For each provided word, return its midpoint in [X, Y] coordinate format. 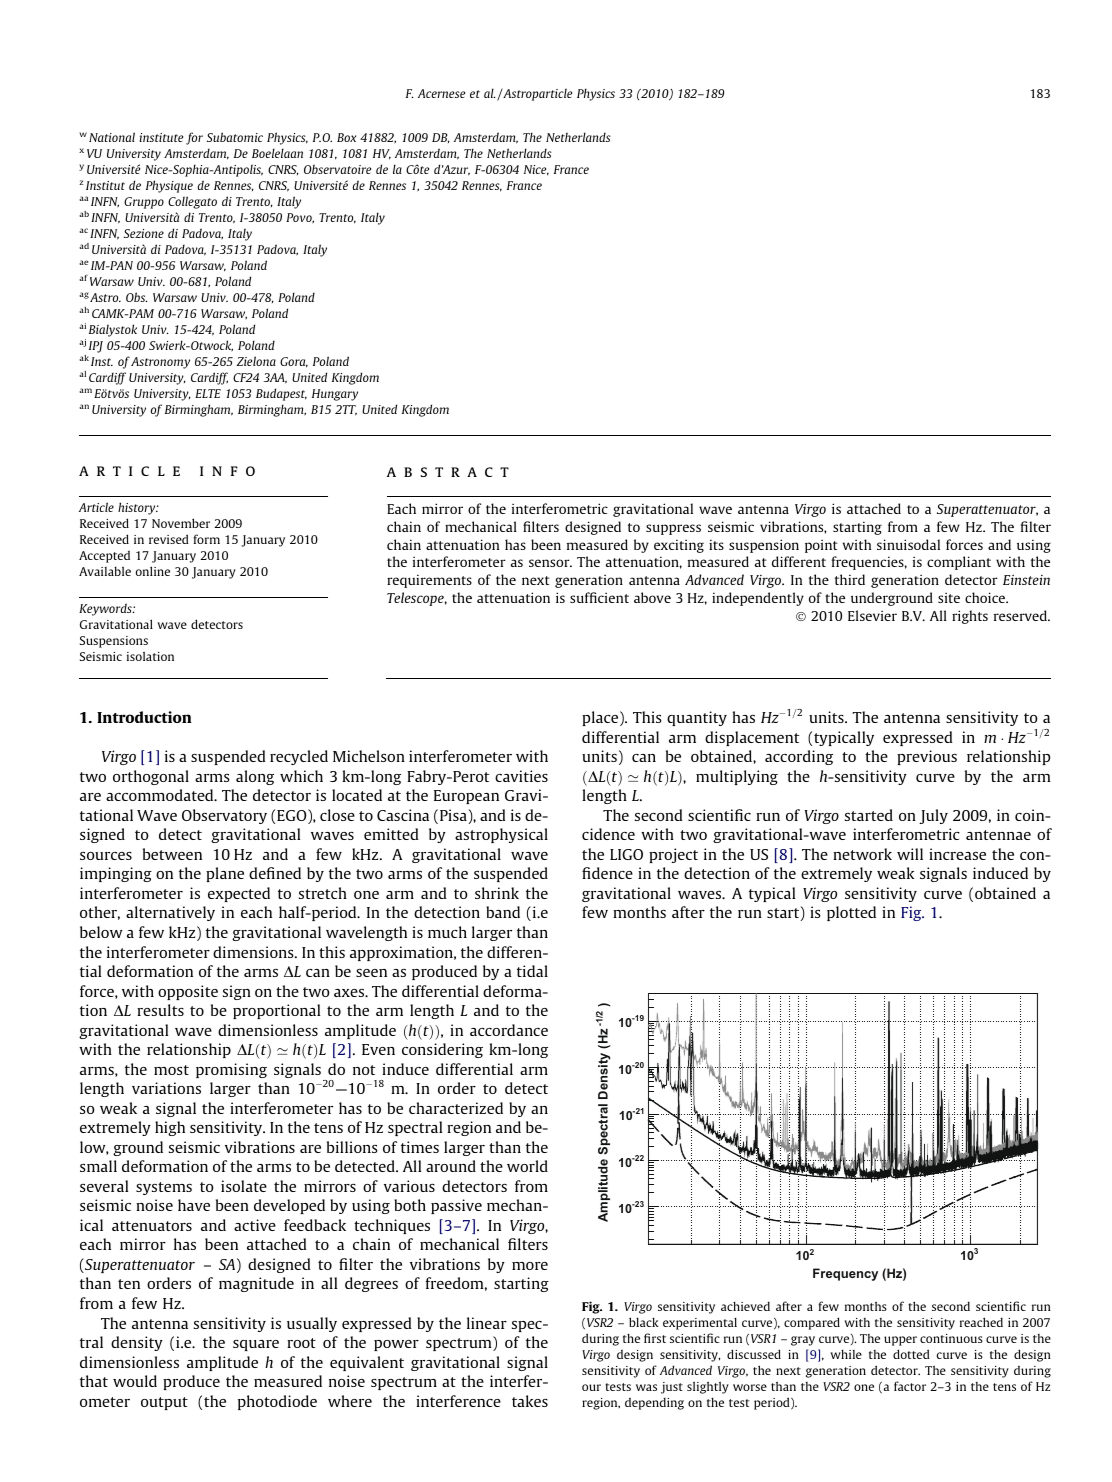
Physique [169, 186]
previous [927, 757]
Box [346, 137]
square [256, 1345]
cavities [521, 776]
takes [530, 1401]
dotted [911, 1354]
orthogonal [151, 777]
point [821, 546]
